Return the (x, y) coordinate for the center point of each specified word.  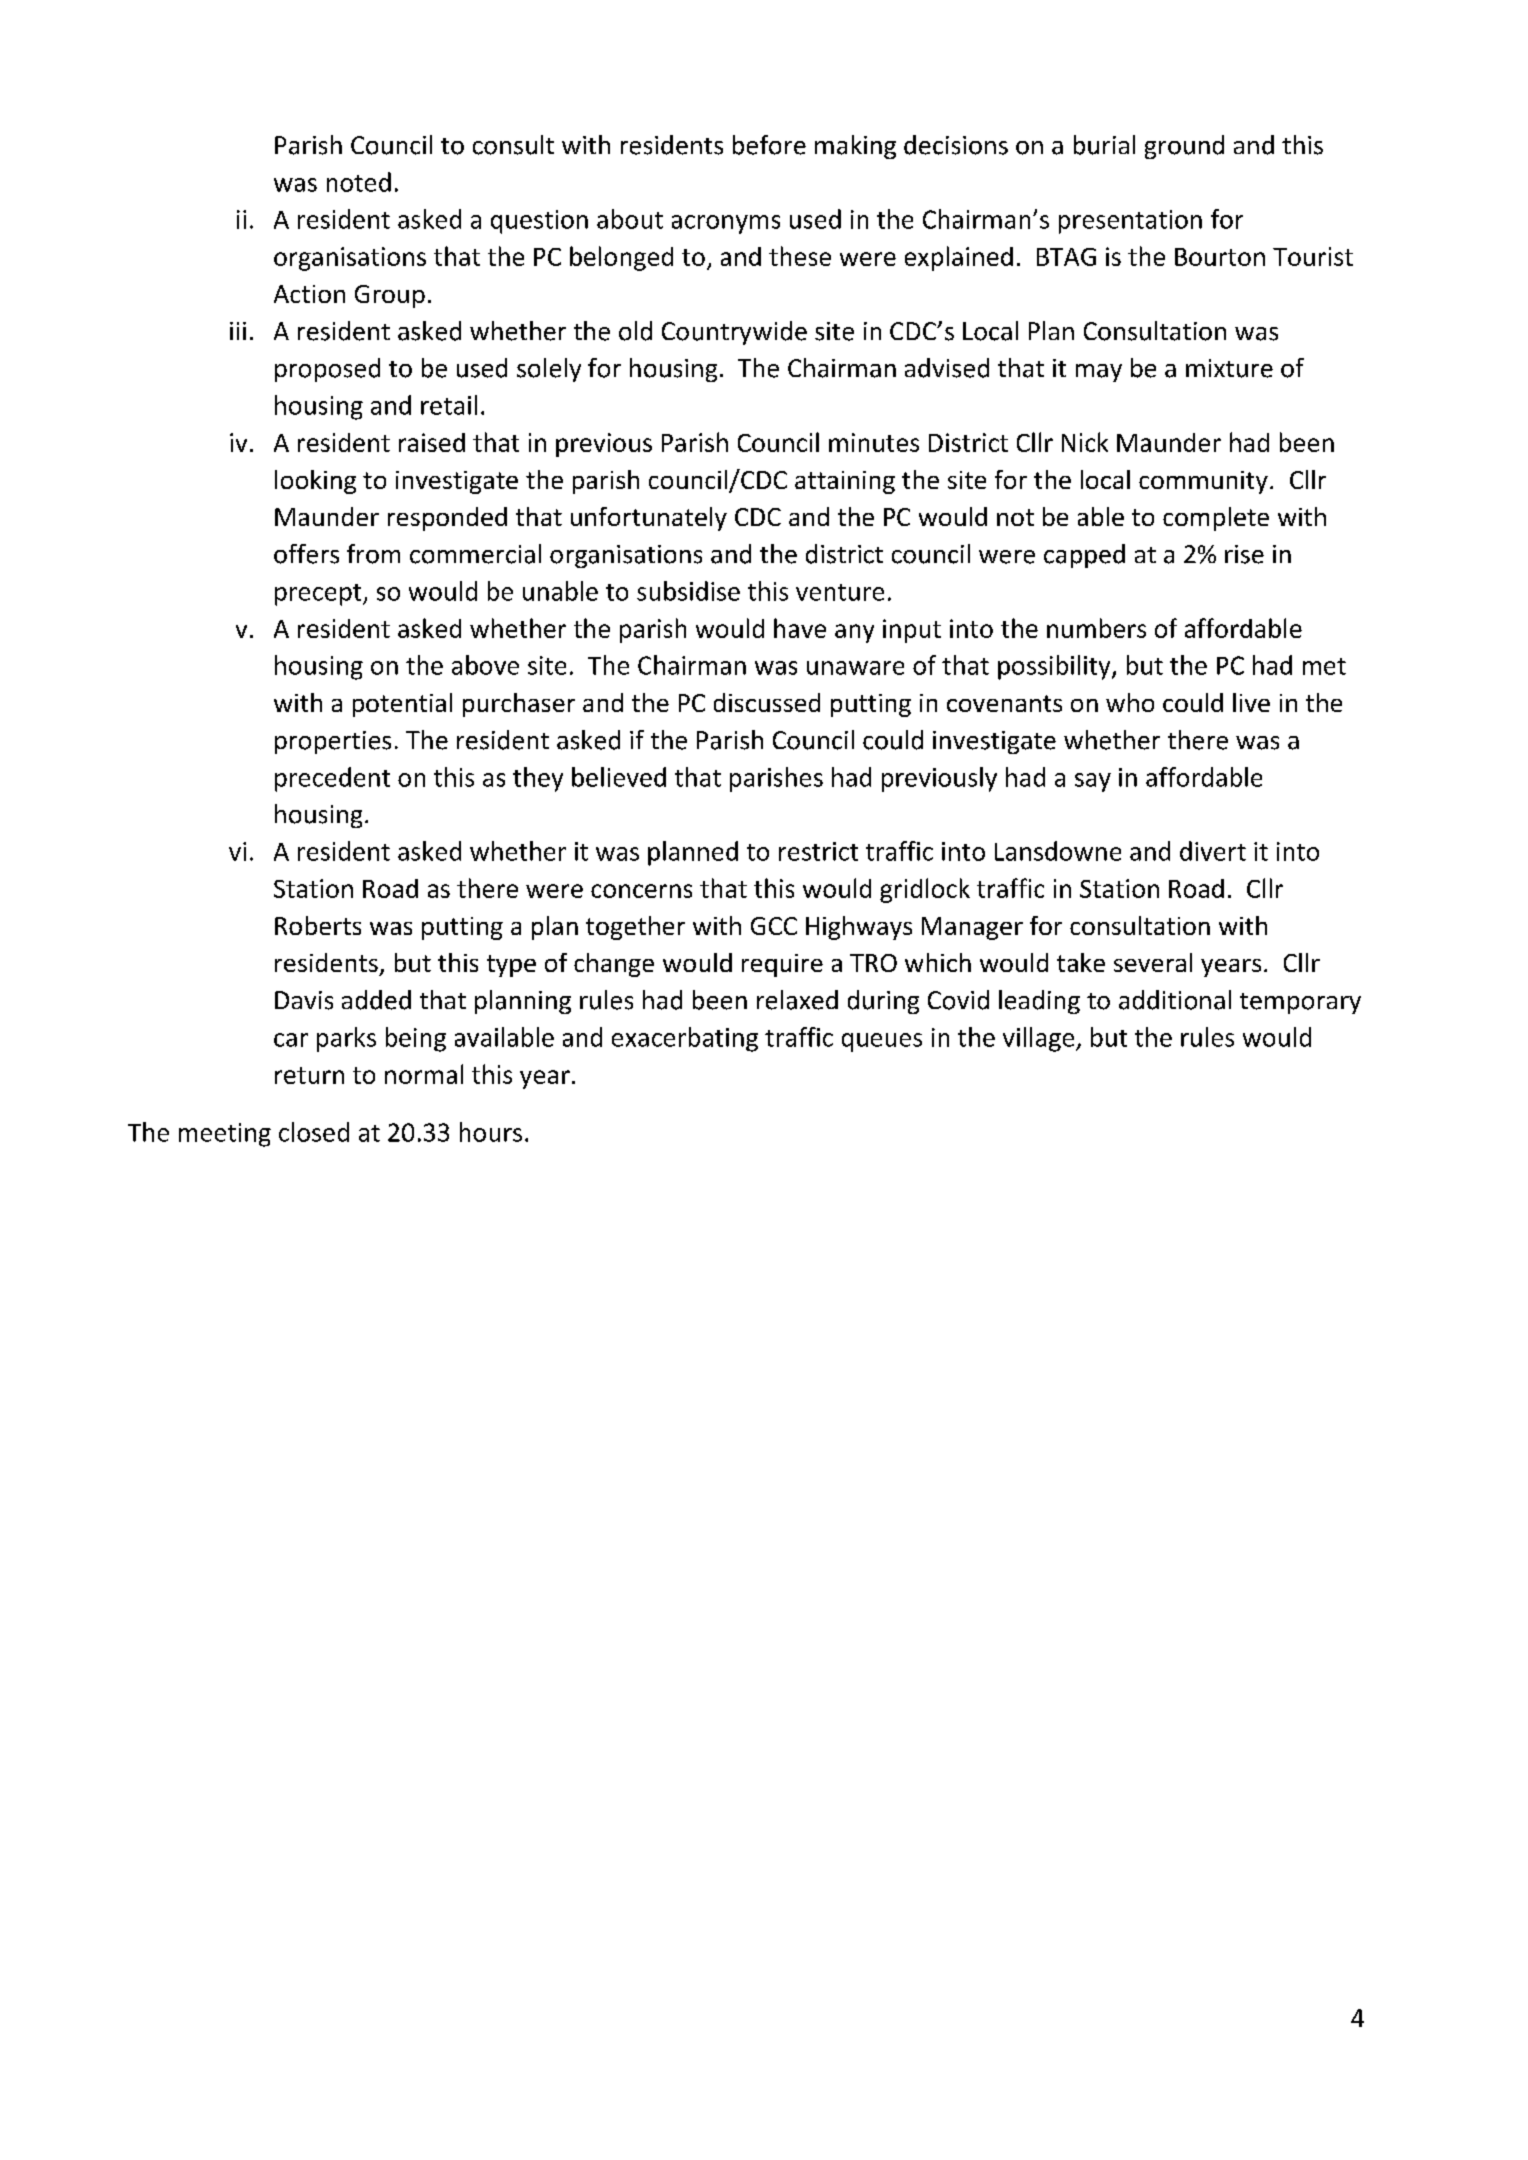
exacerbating (685, 1039)
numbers (1096, 628)
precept (319, 595)
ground (1184, 147)
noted (359, 182)
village (1040, 1039)
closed (314, 1132)
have (800, 628)
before (769, 145)
